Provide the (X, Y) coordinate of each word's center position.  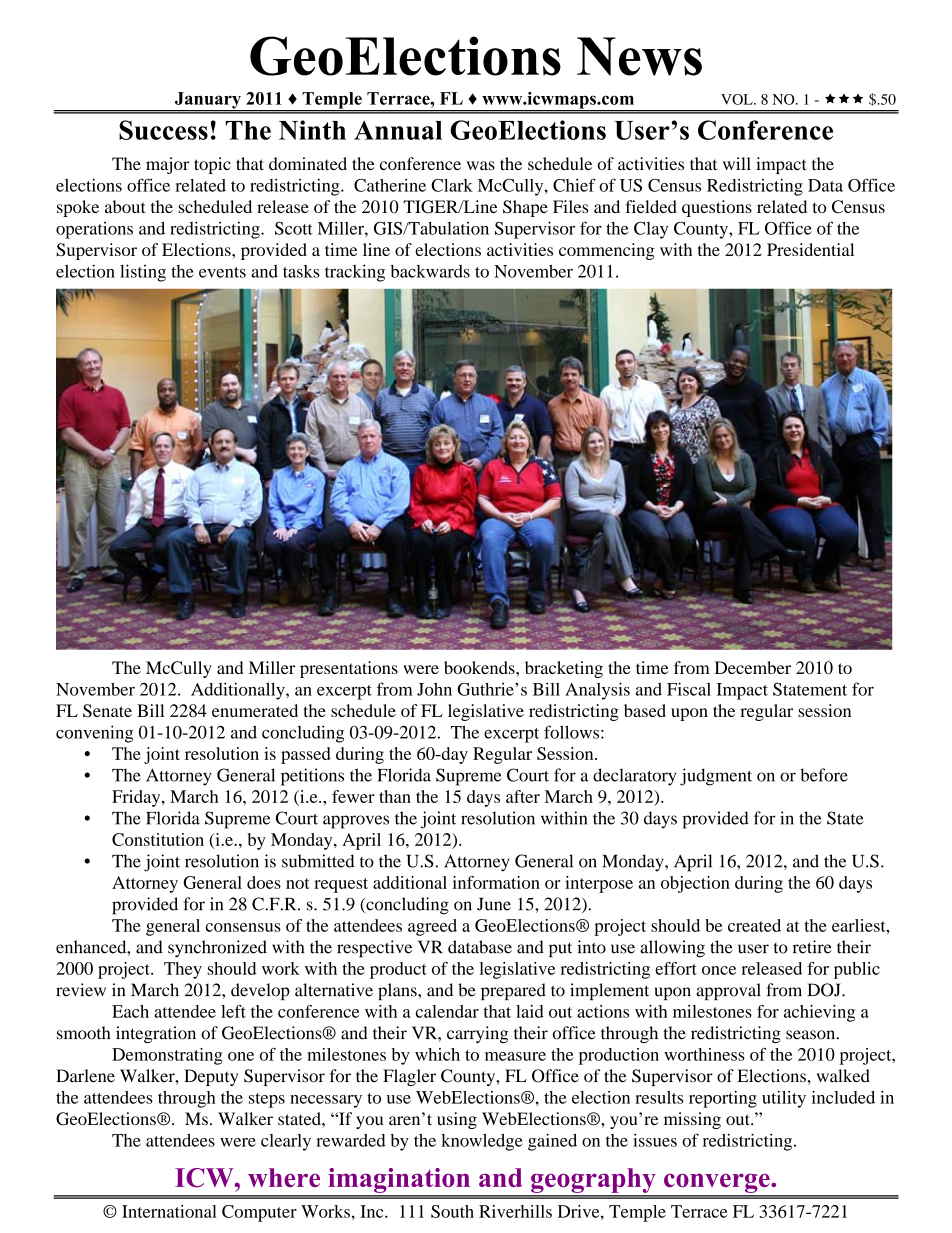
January (208, 101)
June (494, 904)
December (753, 667)
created (754, 925)
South (452, 1211)
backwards (430, 271)
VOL (738, 99)
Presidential (810, 249)
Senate (107, 710)
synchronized (217, 948)
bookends (480, 667)
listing (143, 273)
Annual (398, 130)
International (169, 1211)
